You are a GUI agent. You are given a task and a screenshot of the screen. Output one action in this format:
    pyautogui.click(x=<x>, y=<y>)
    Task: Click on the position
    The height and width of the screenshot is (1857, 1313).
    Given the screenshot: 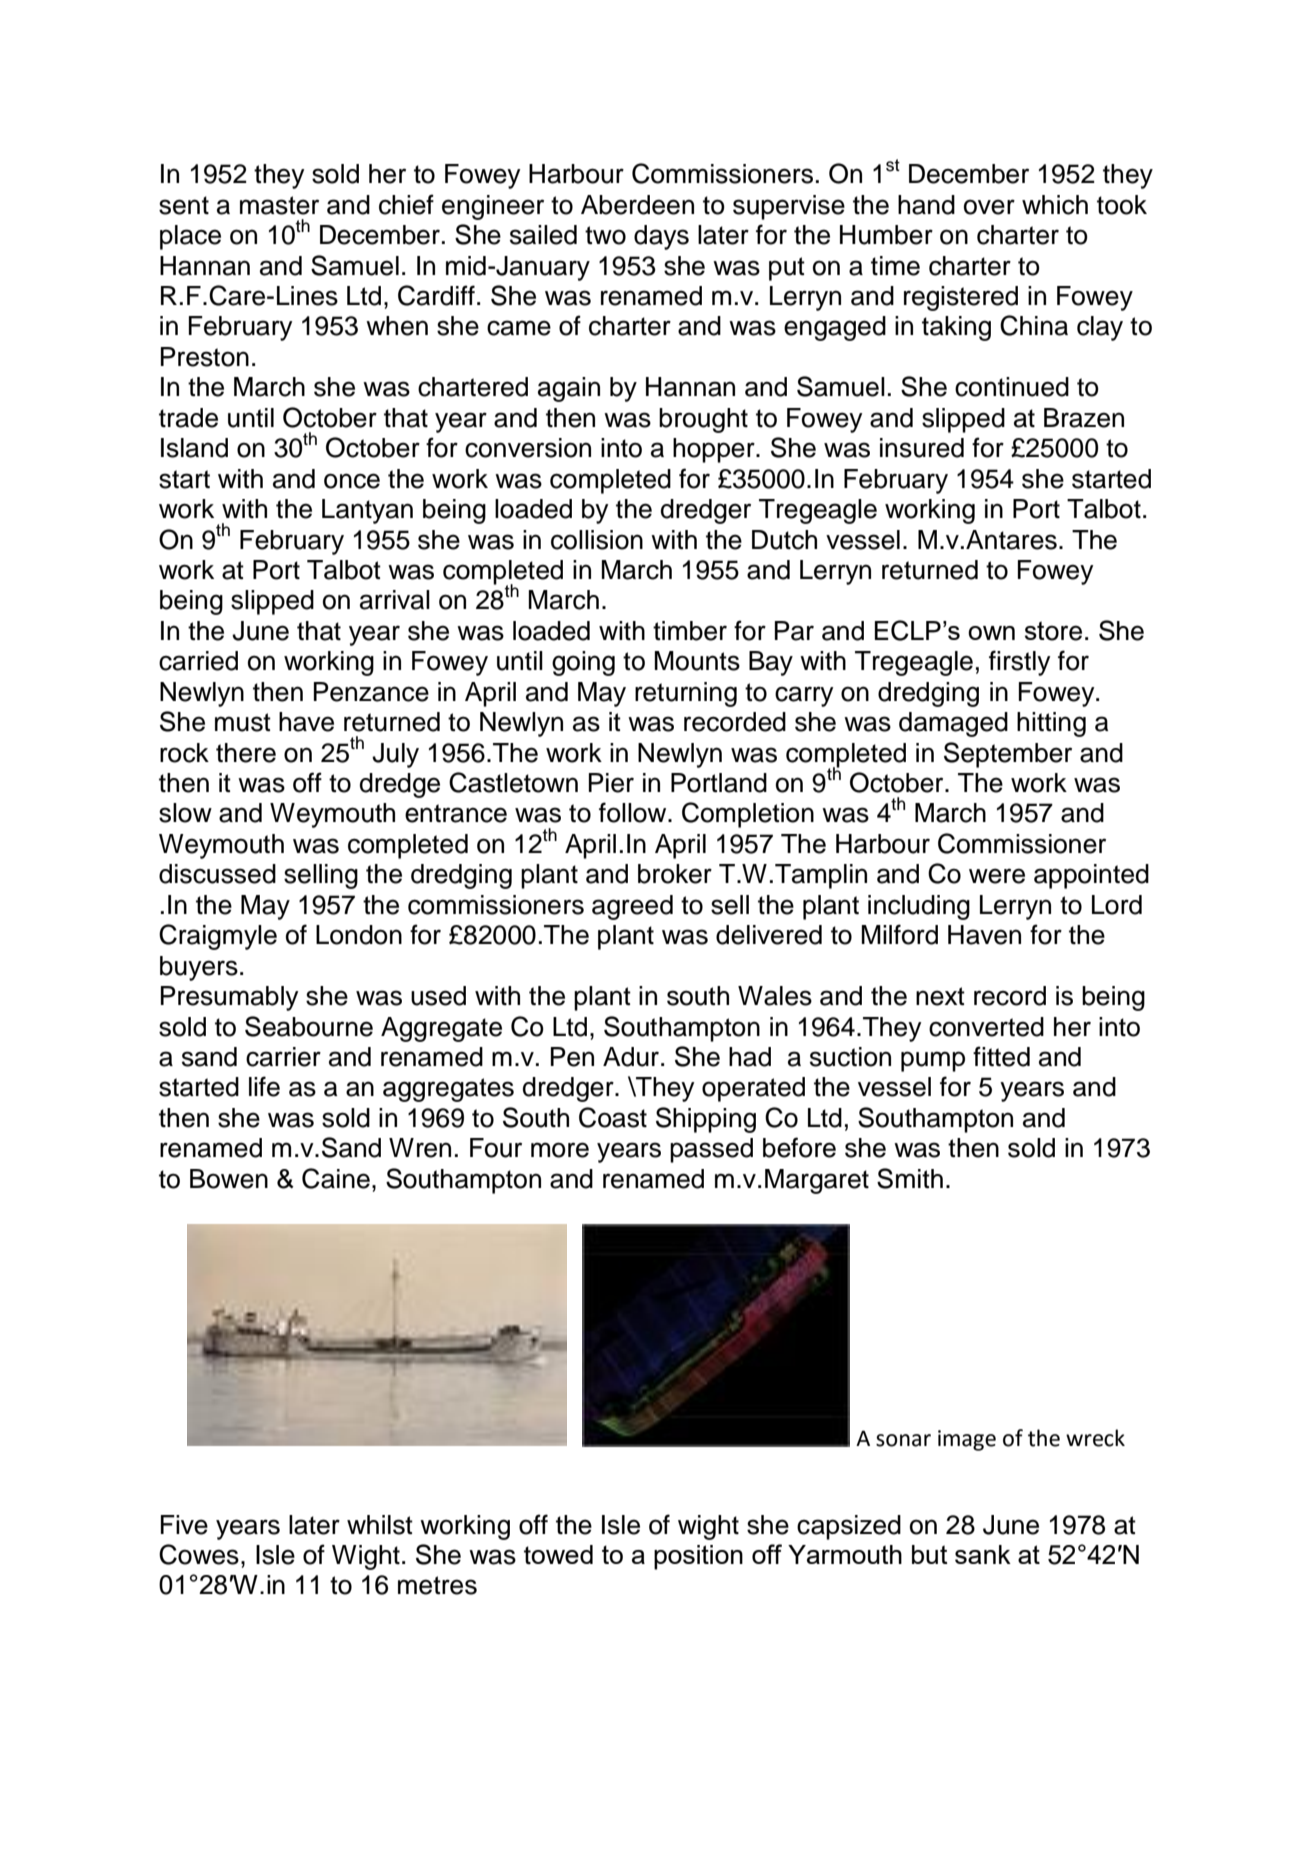 What is the action you would take?
    pyautogui.click(x=698, y=1557)
